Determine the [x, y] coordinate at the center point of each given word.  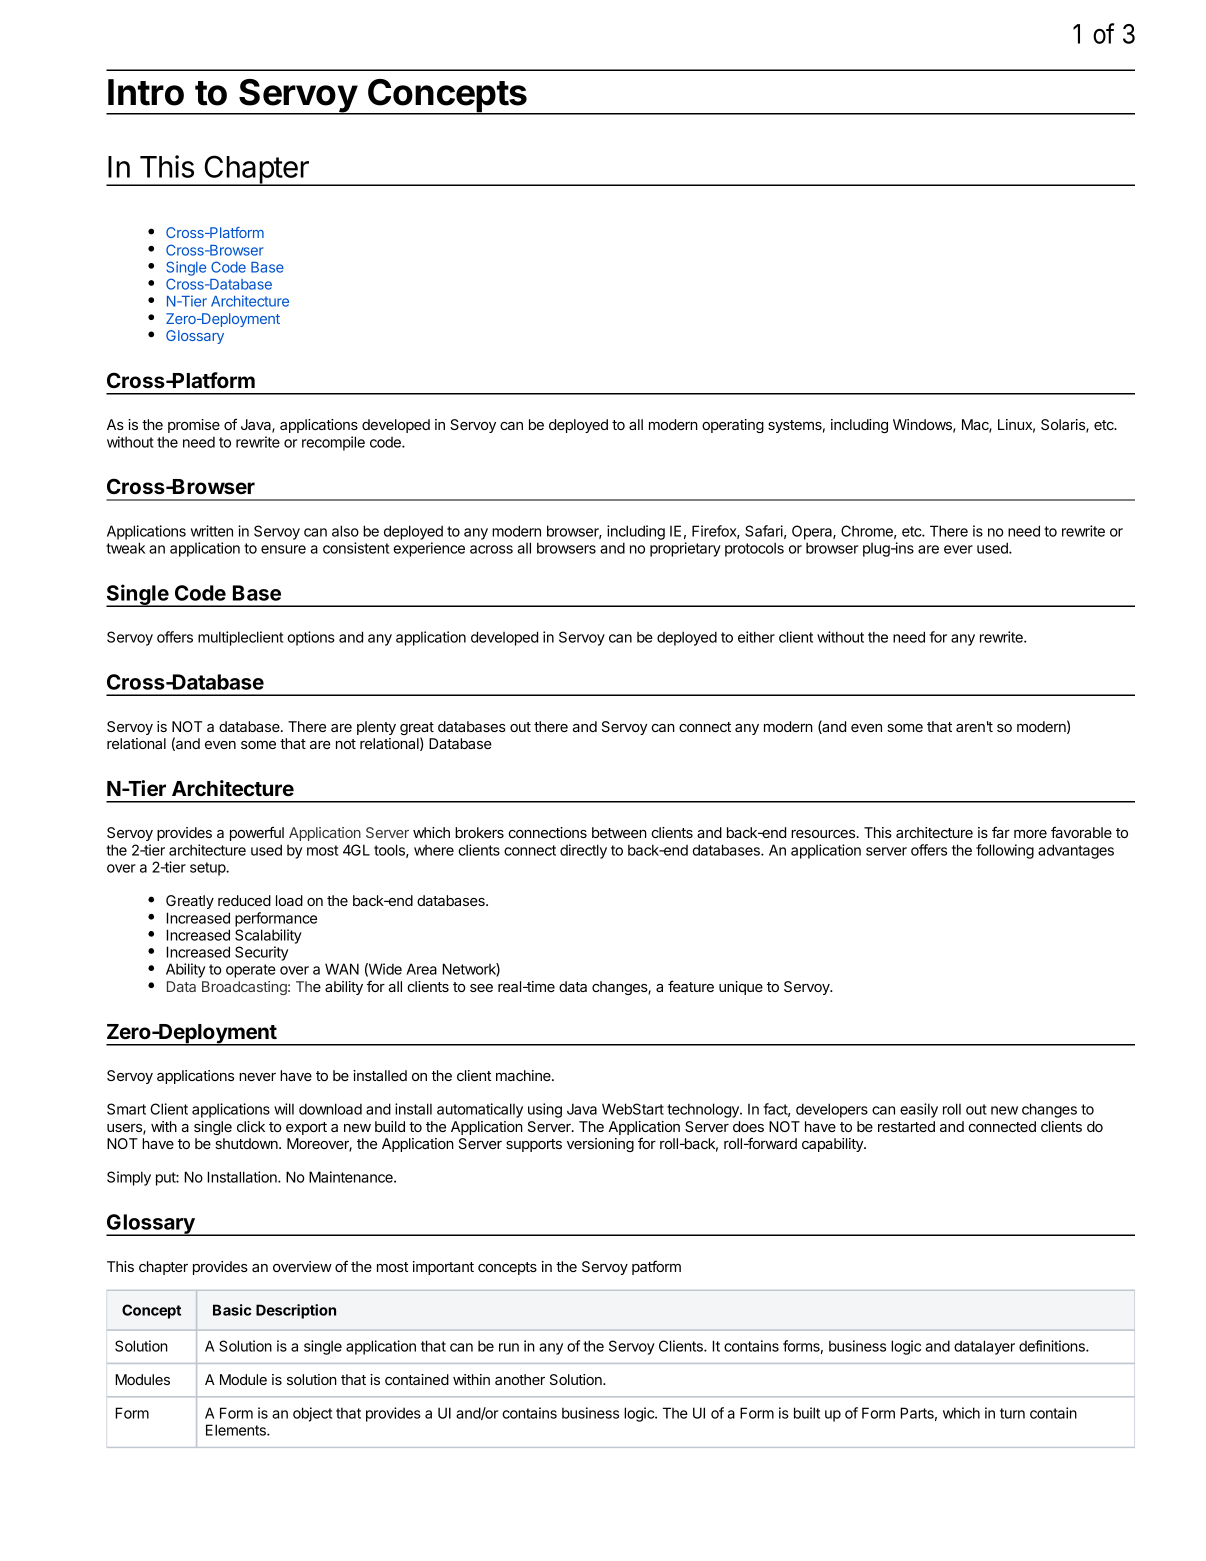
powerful [257, 833]
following [1005, 851]
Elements [237, 1430]
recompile [333, 443]
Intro [146, 92]
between [619, 832]
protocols [754, 549]
